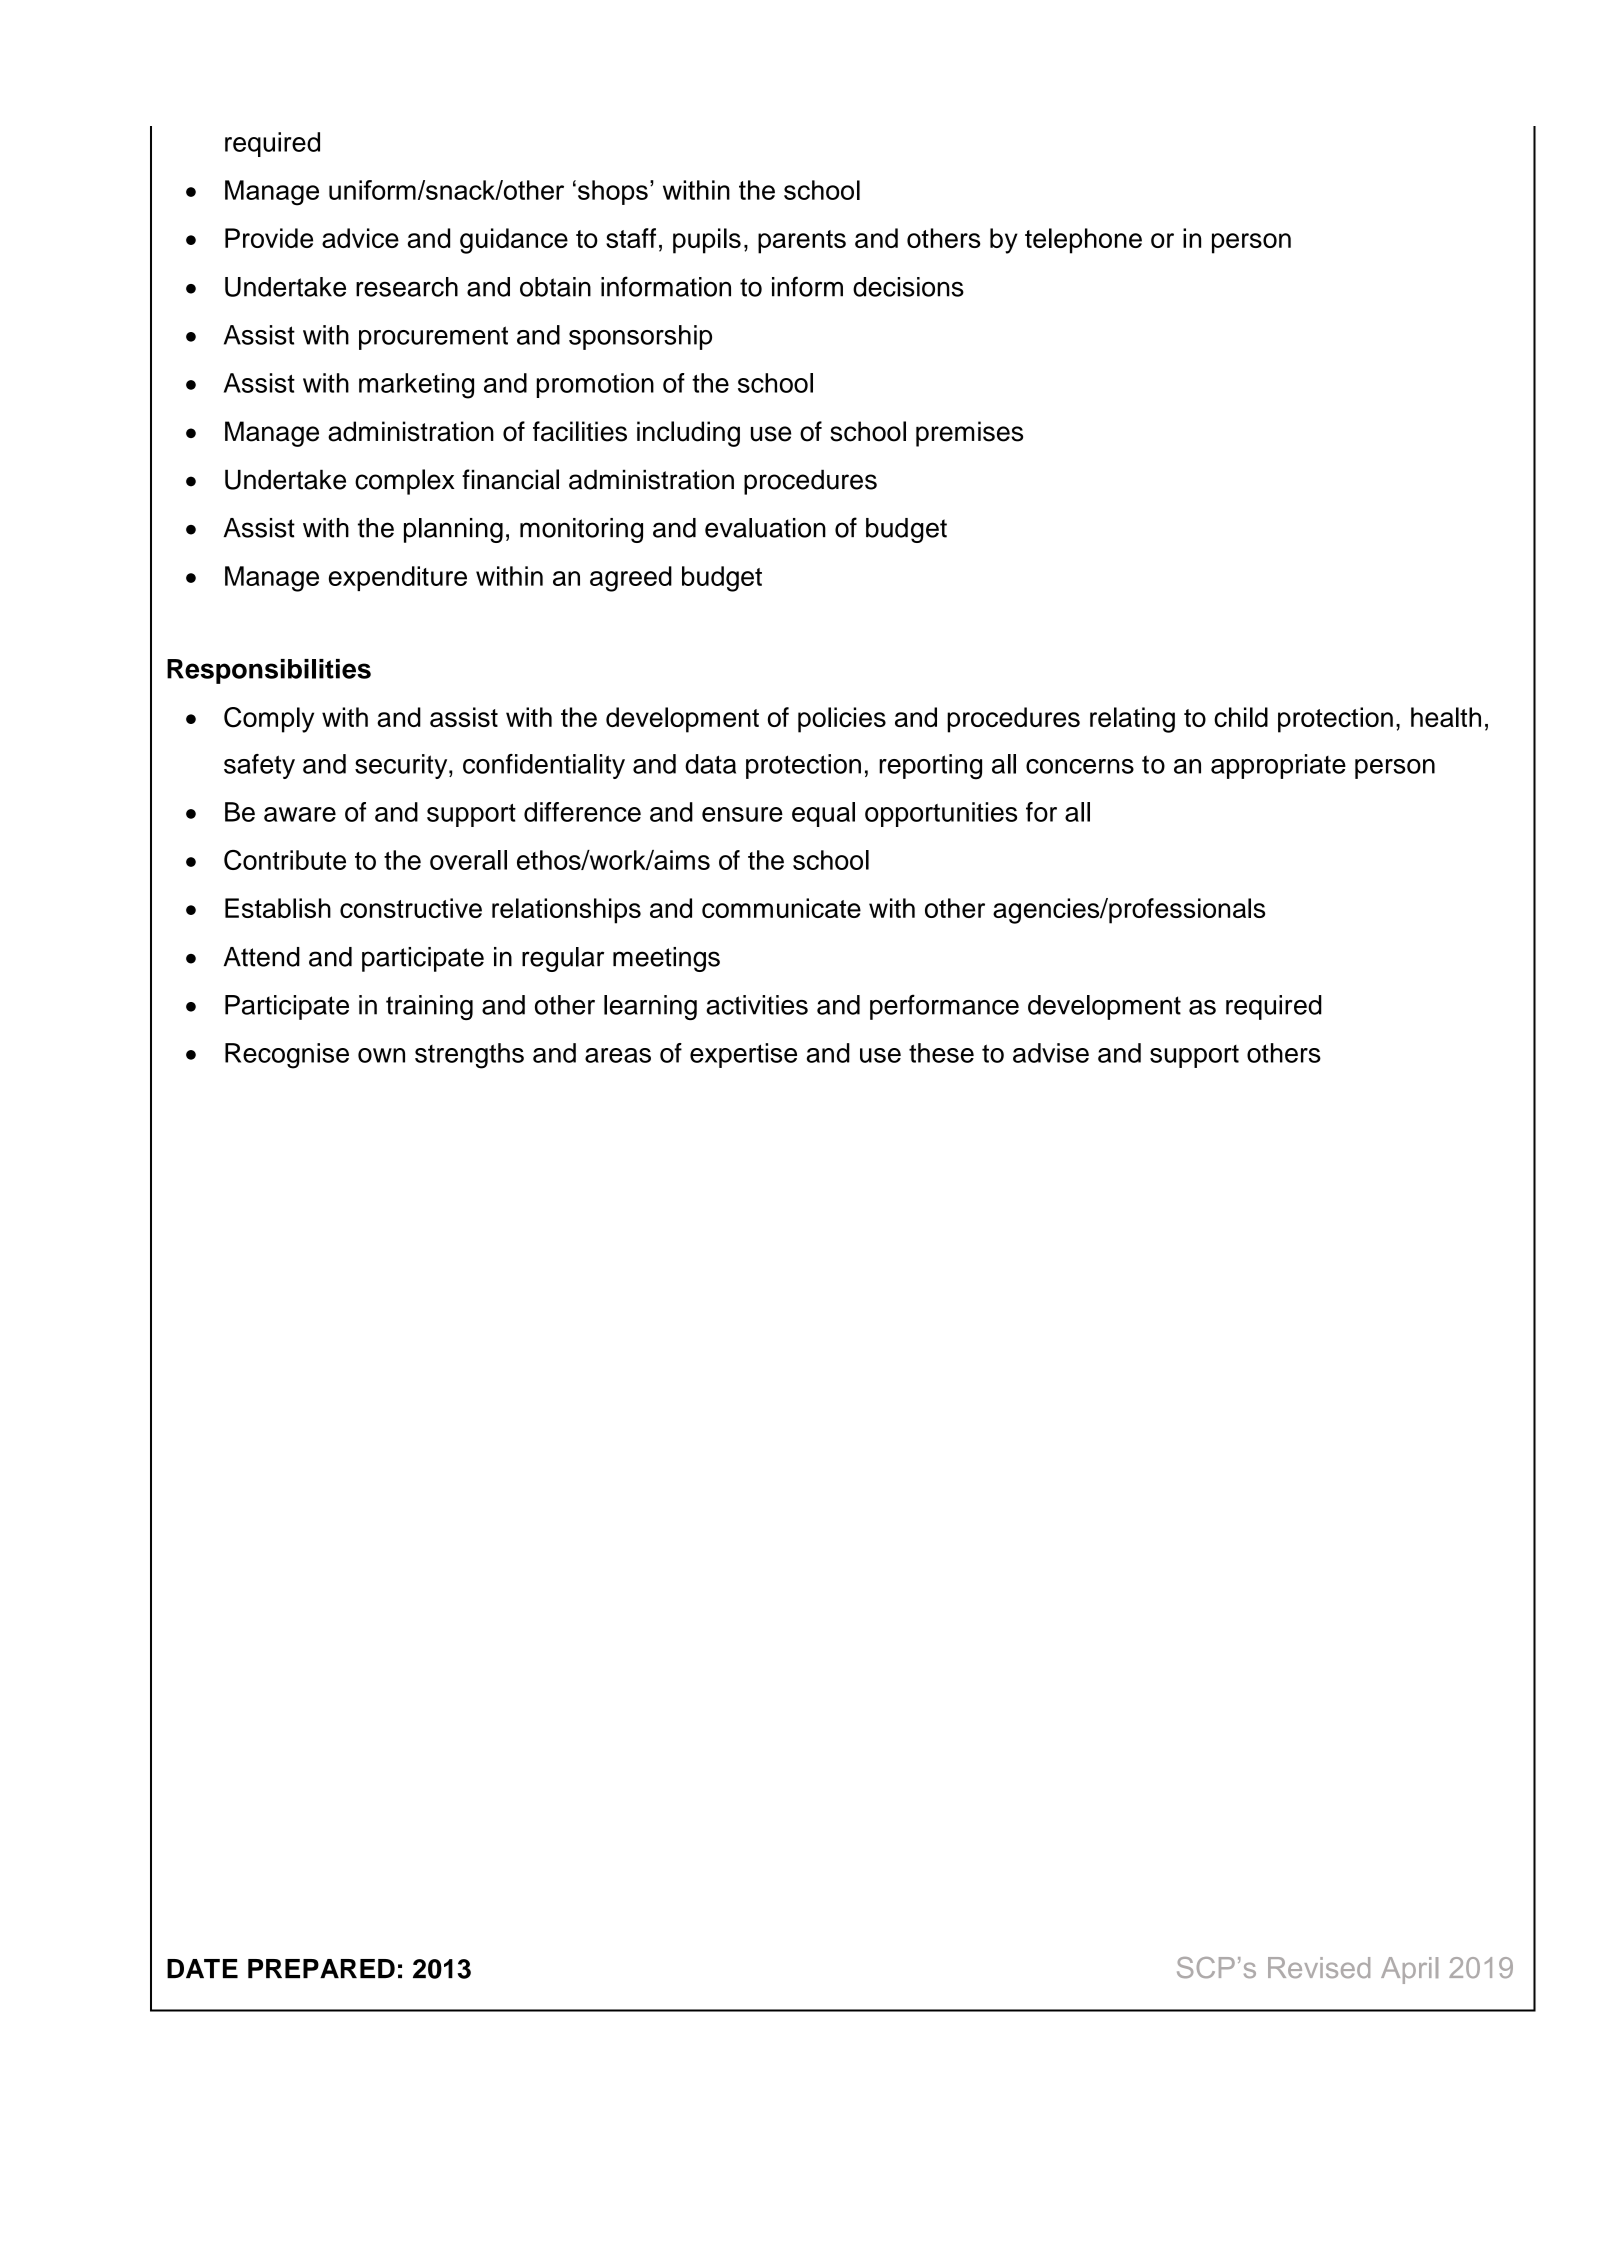  Describe the element at coordinates (1051, 1053) in the page. I see `advise` at that location.
